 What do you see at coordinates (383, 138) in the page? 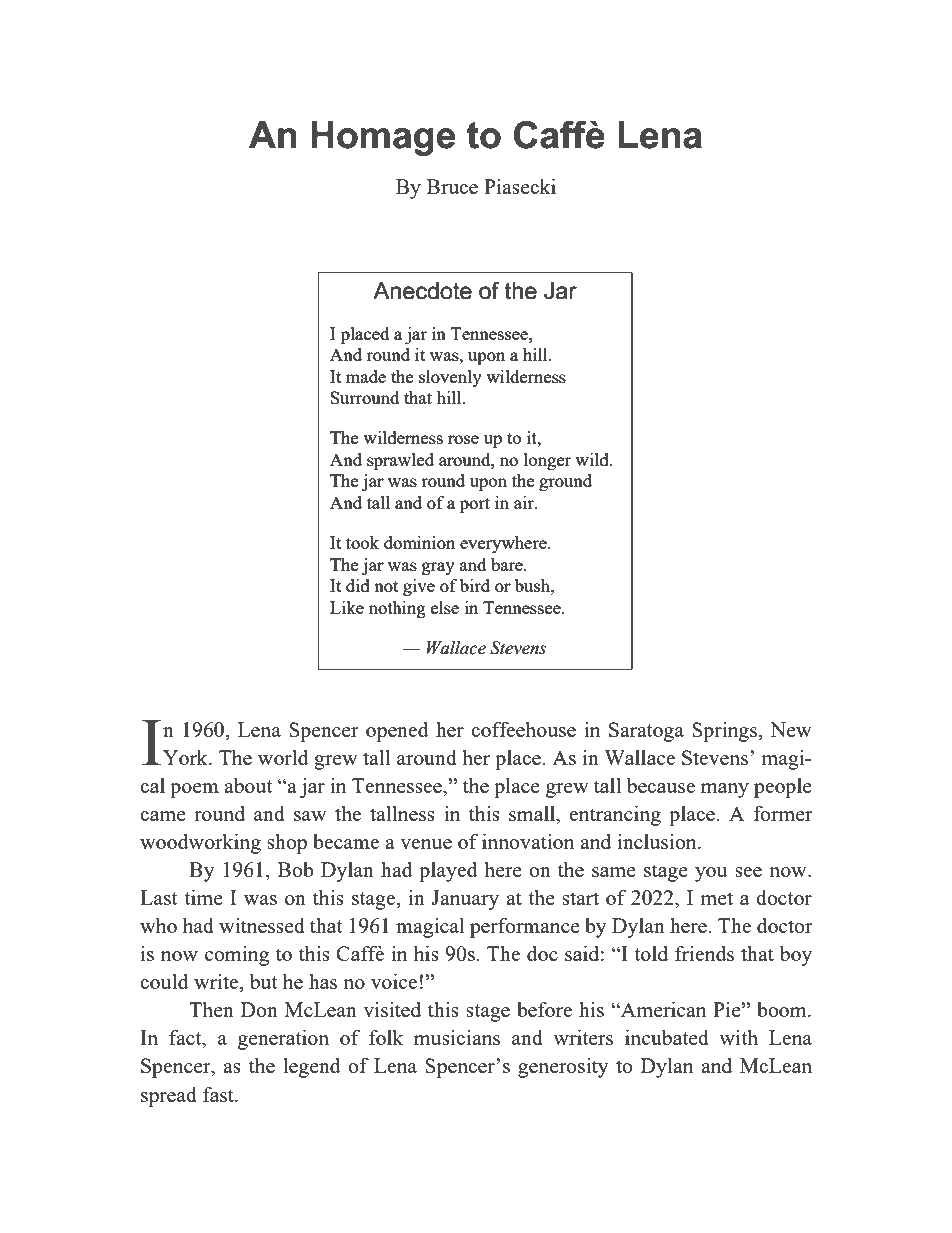
I see `Homage` at bounding box center [383, 138].
